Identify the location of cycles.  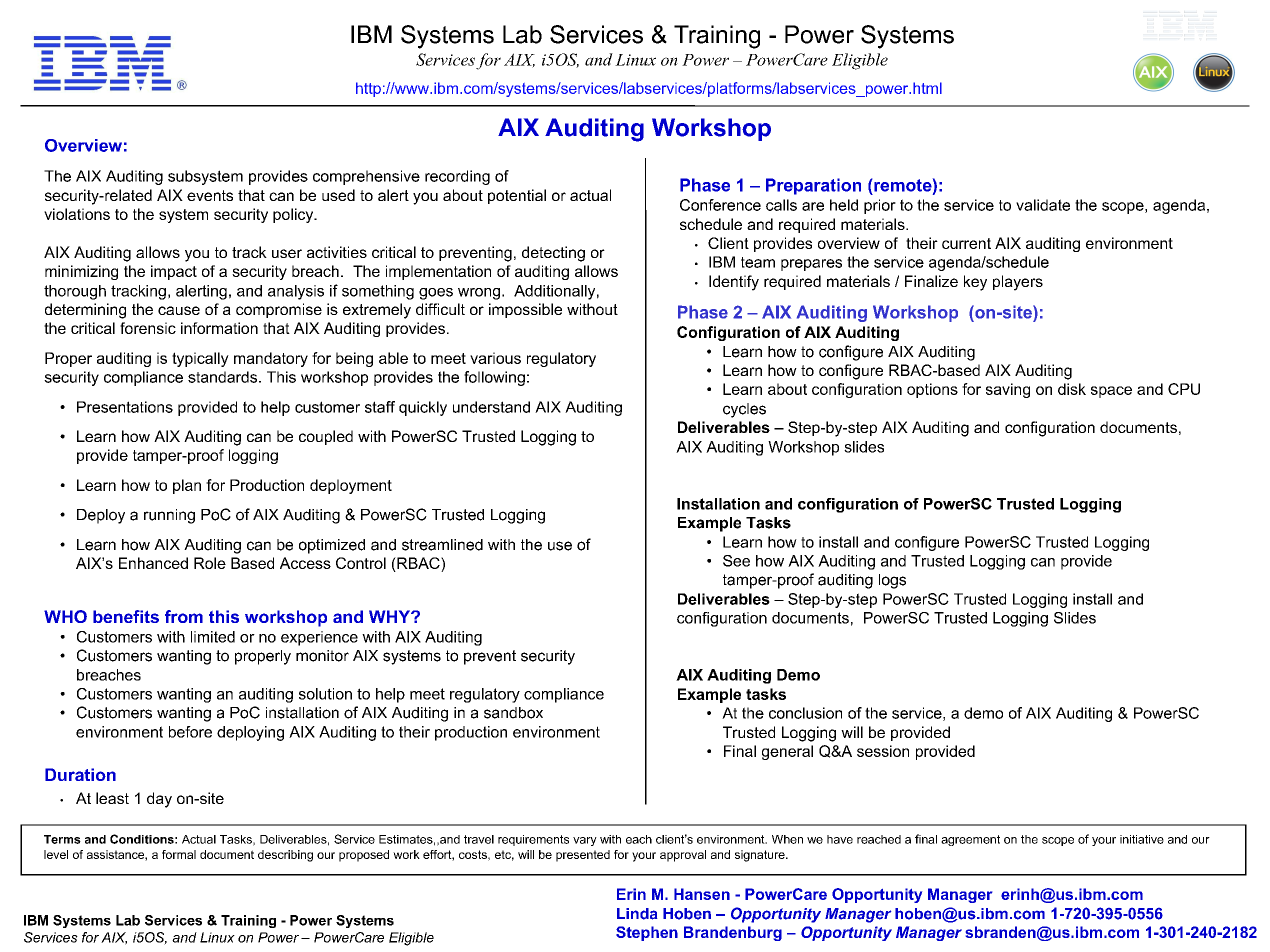
(744, 410).
